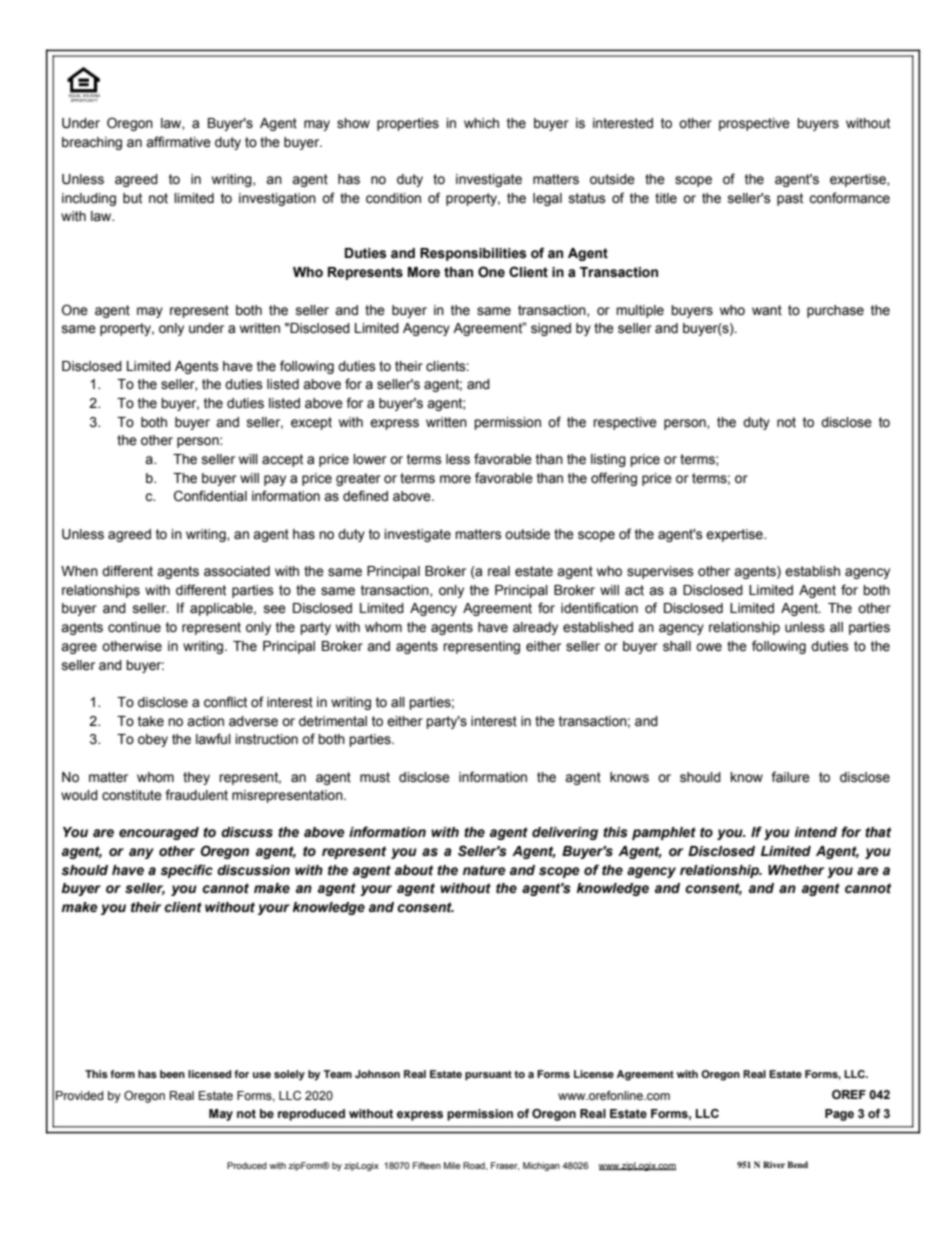  I want to click on shall, so click(677, 646).
